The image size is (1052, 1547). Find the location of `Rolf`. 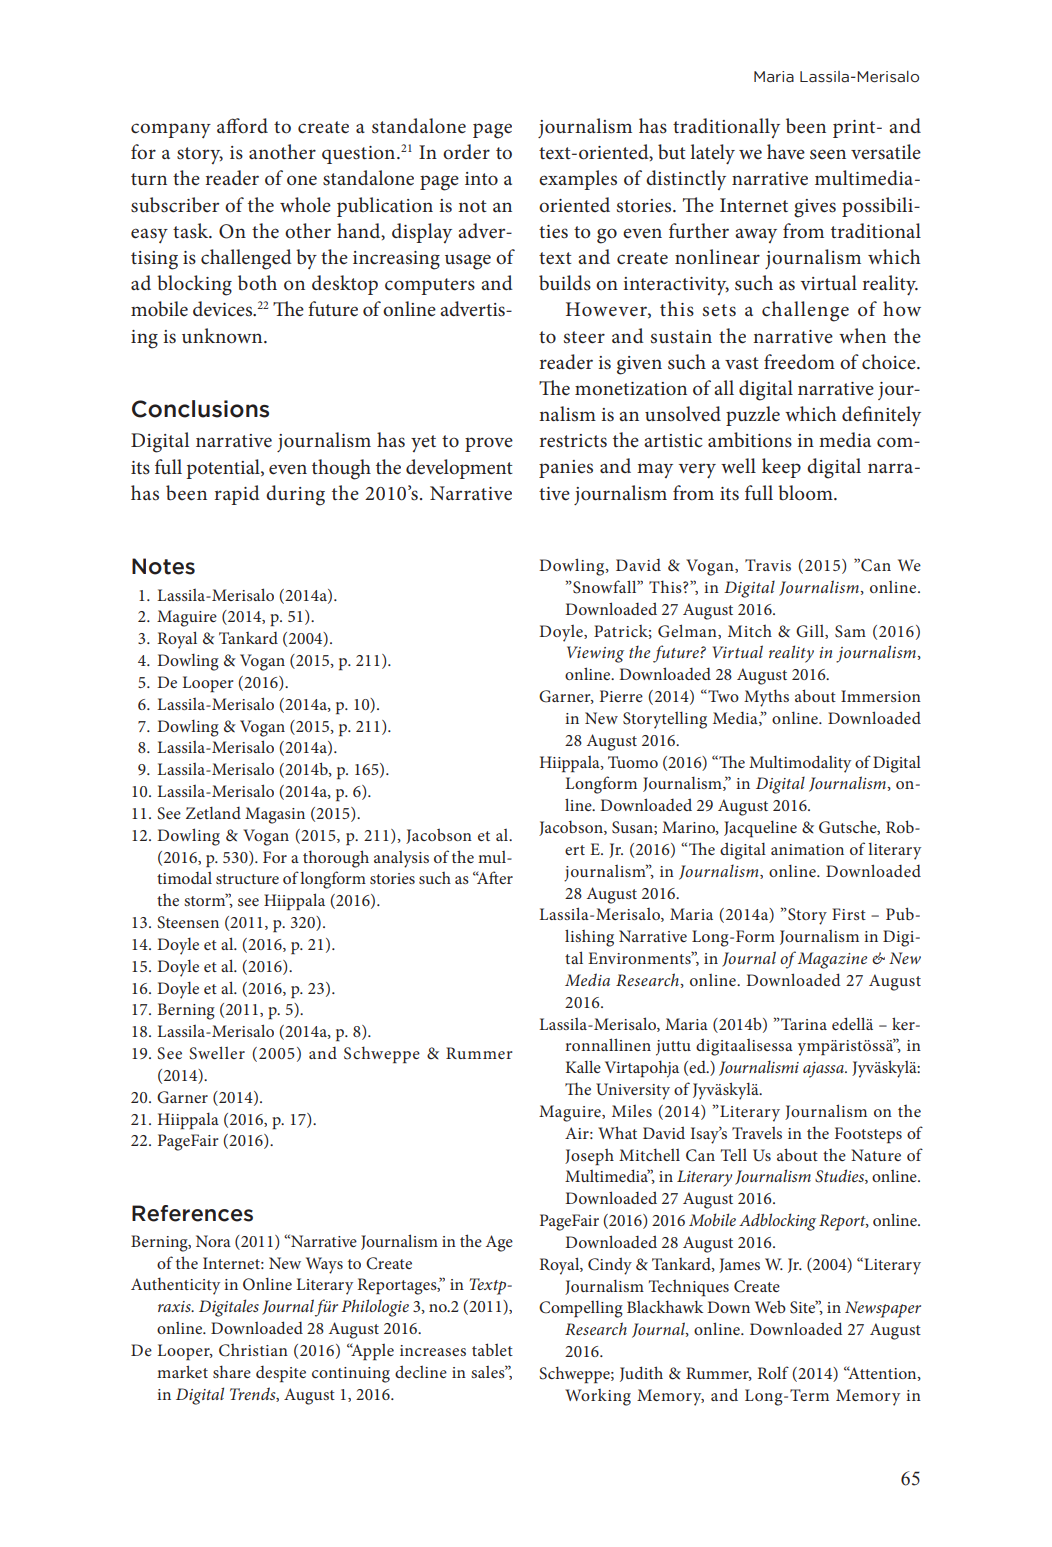

Rolf is located at coordinates (773, 1372).
